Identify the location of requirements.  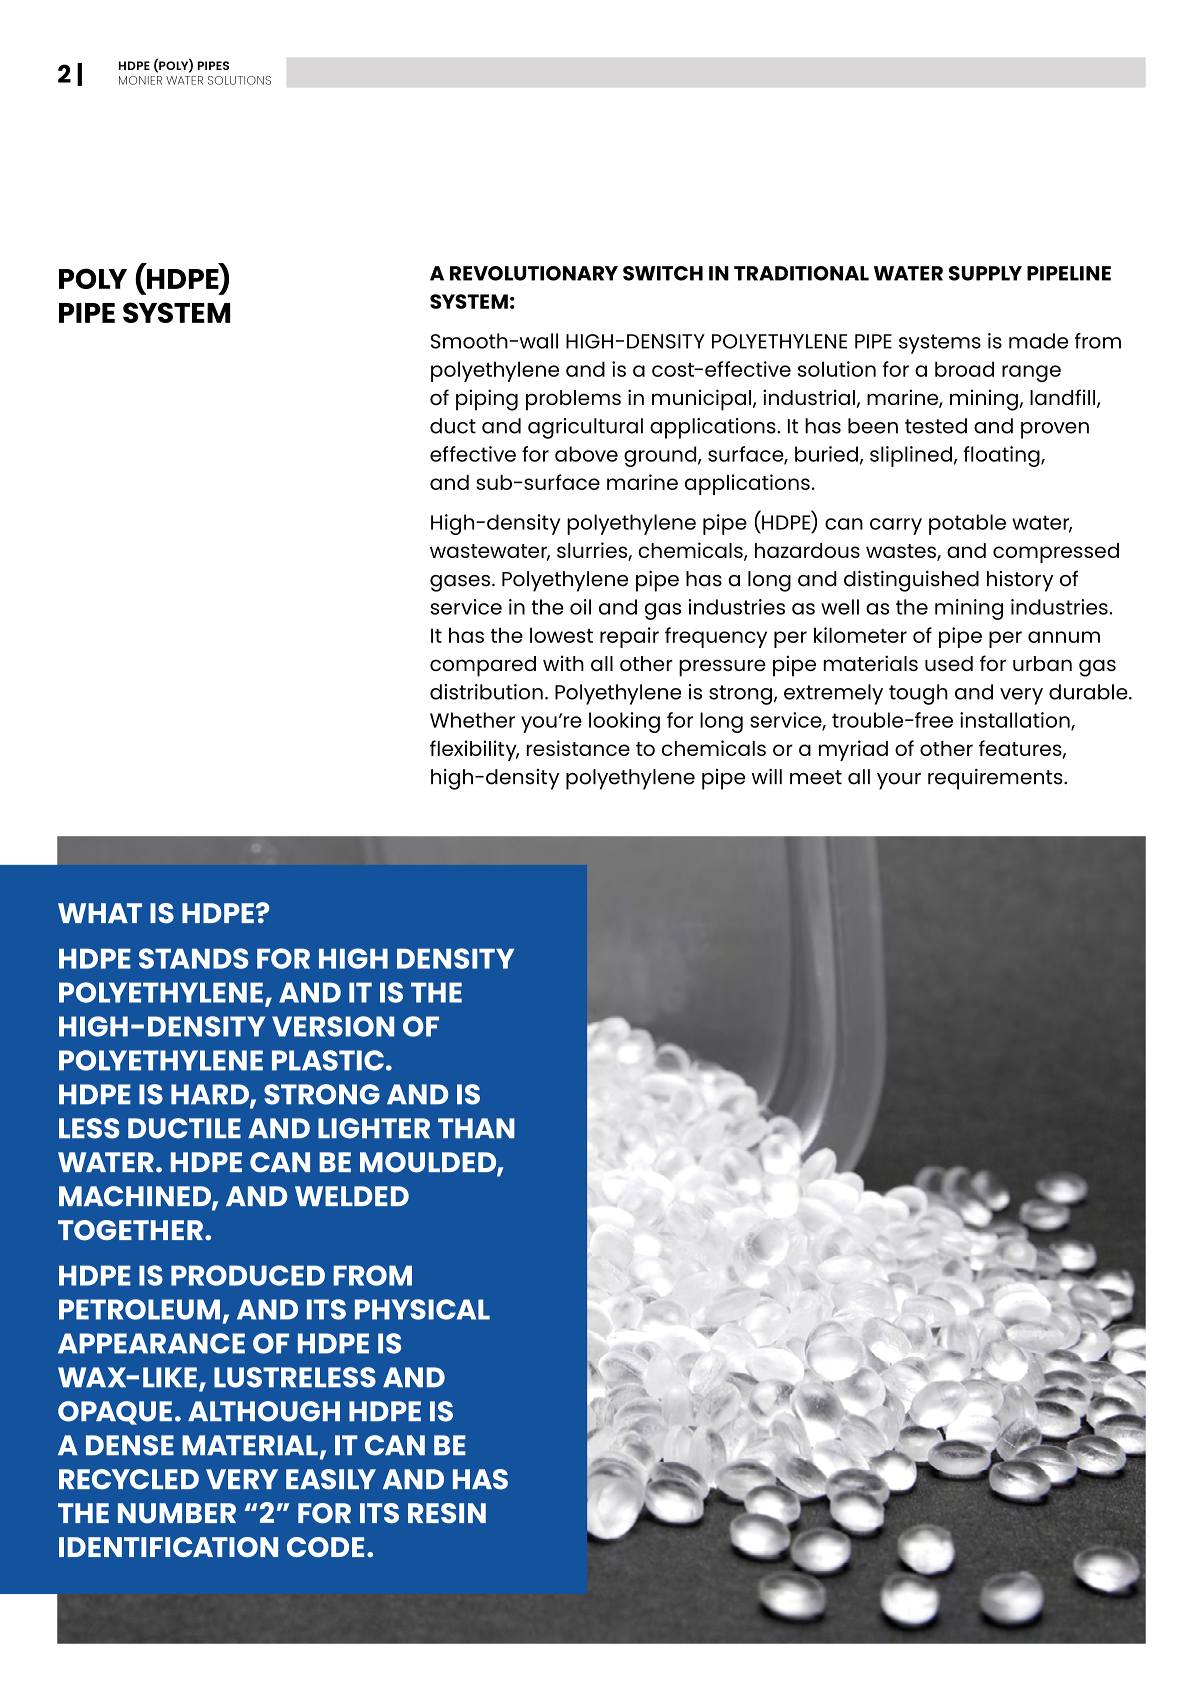
(996, 779).
